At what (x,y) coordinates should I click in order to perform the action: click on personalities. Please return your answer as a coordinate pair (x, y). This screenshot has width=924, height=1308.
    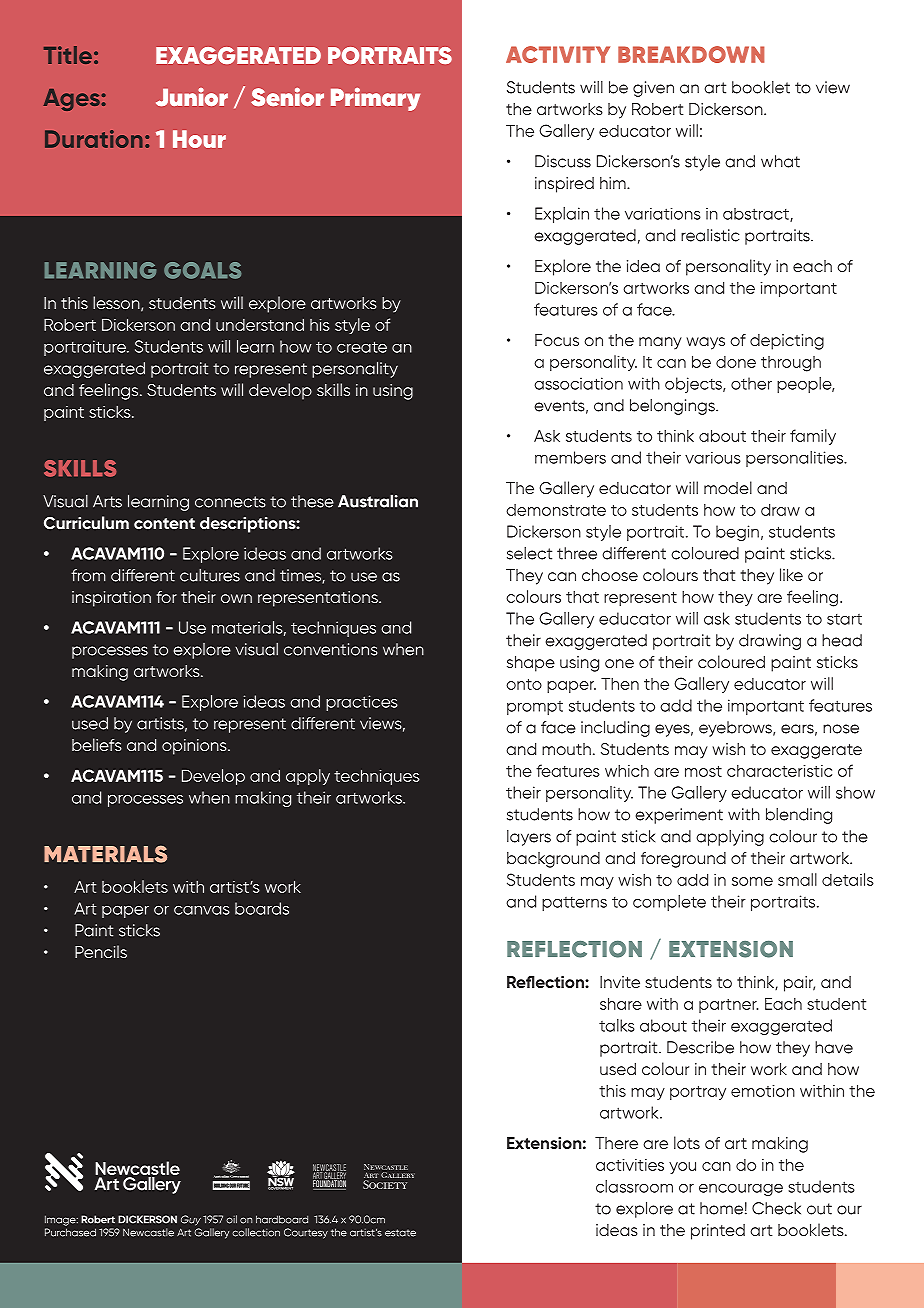
    Looking at the image, I should click on (796, 459).
